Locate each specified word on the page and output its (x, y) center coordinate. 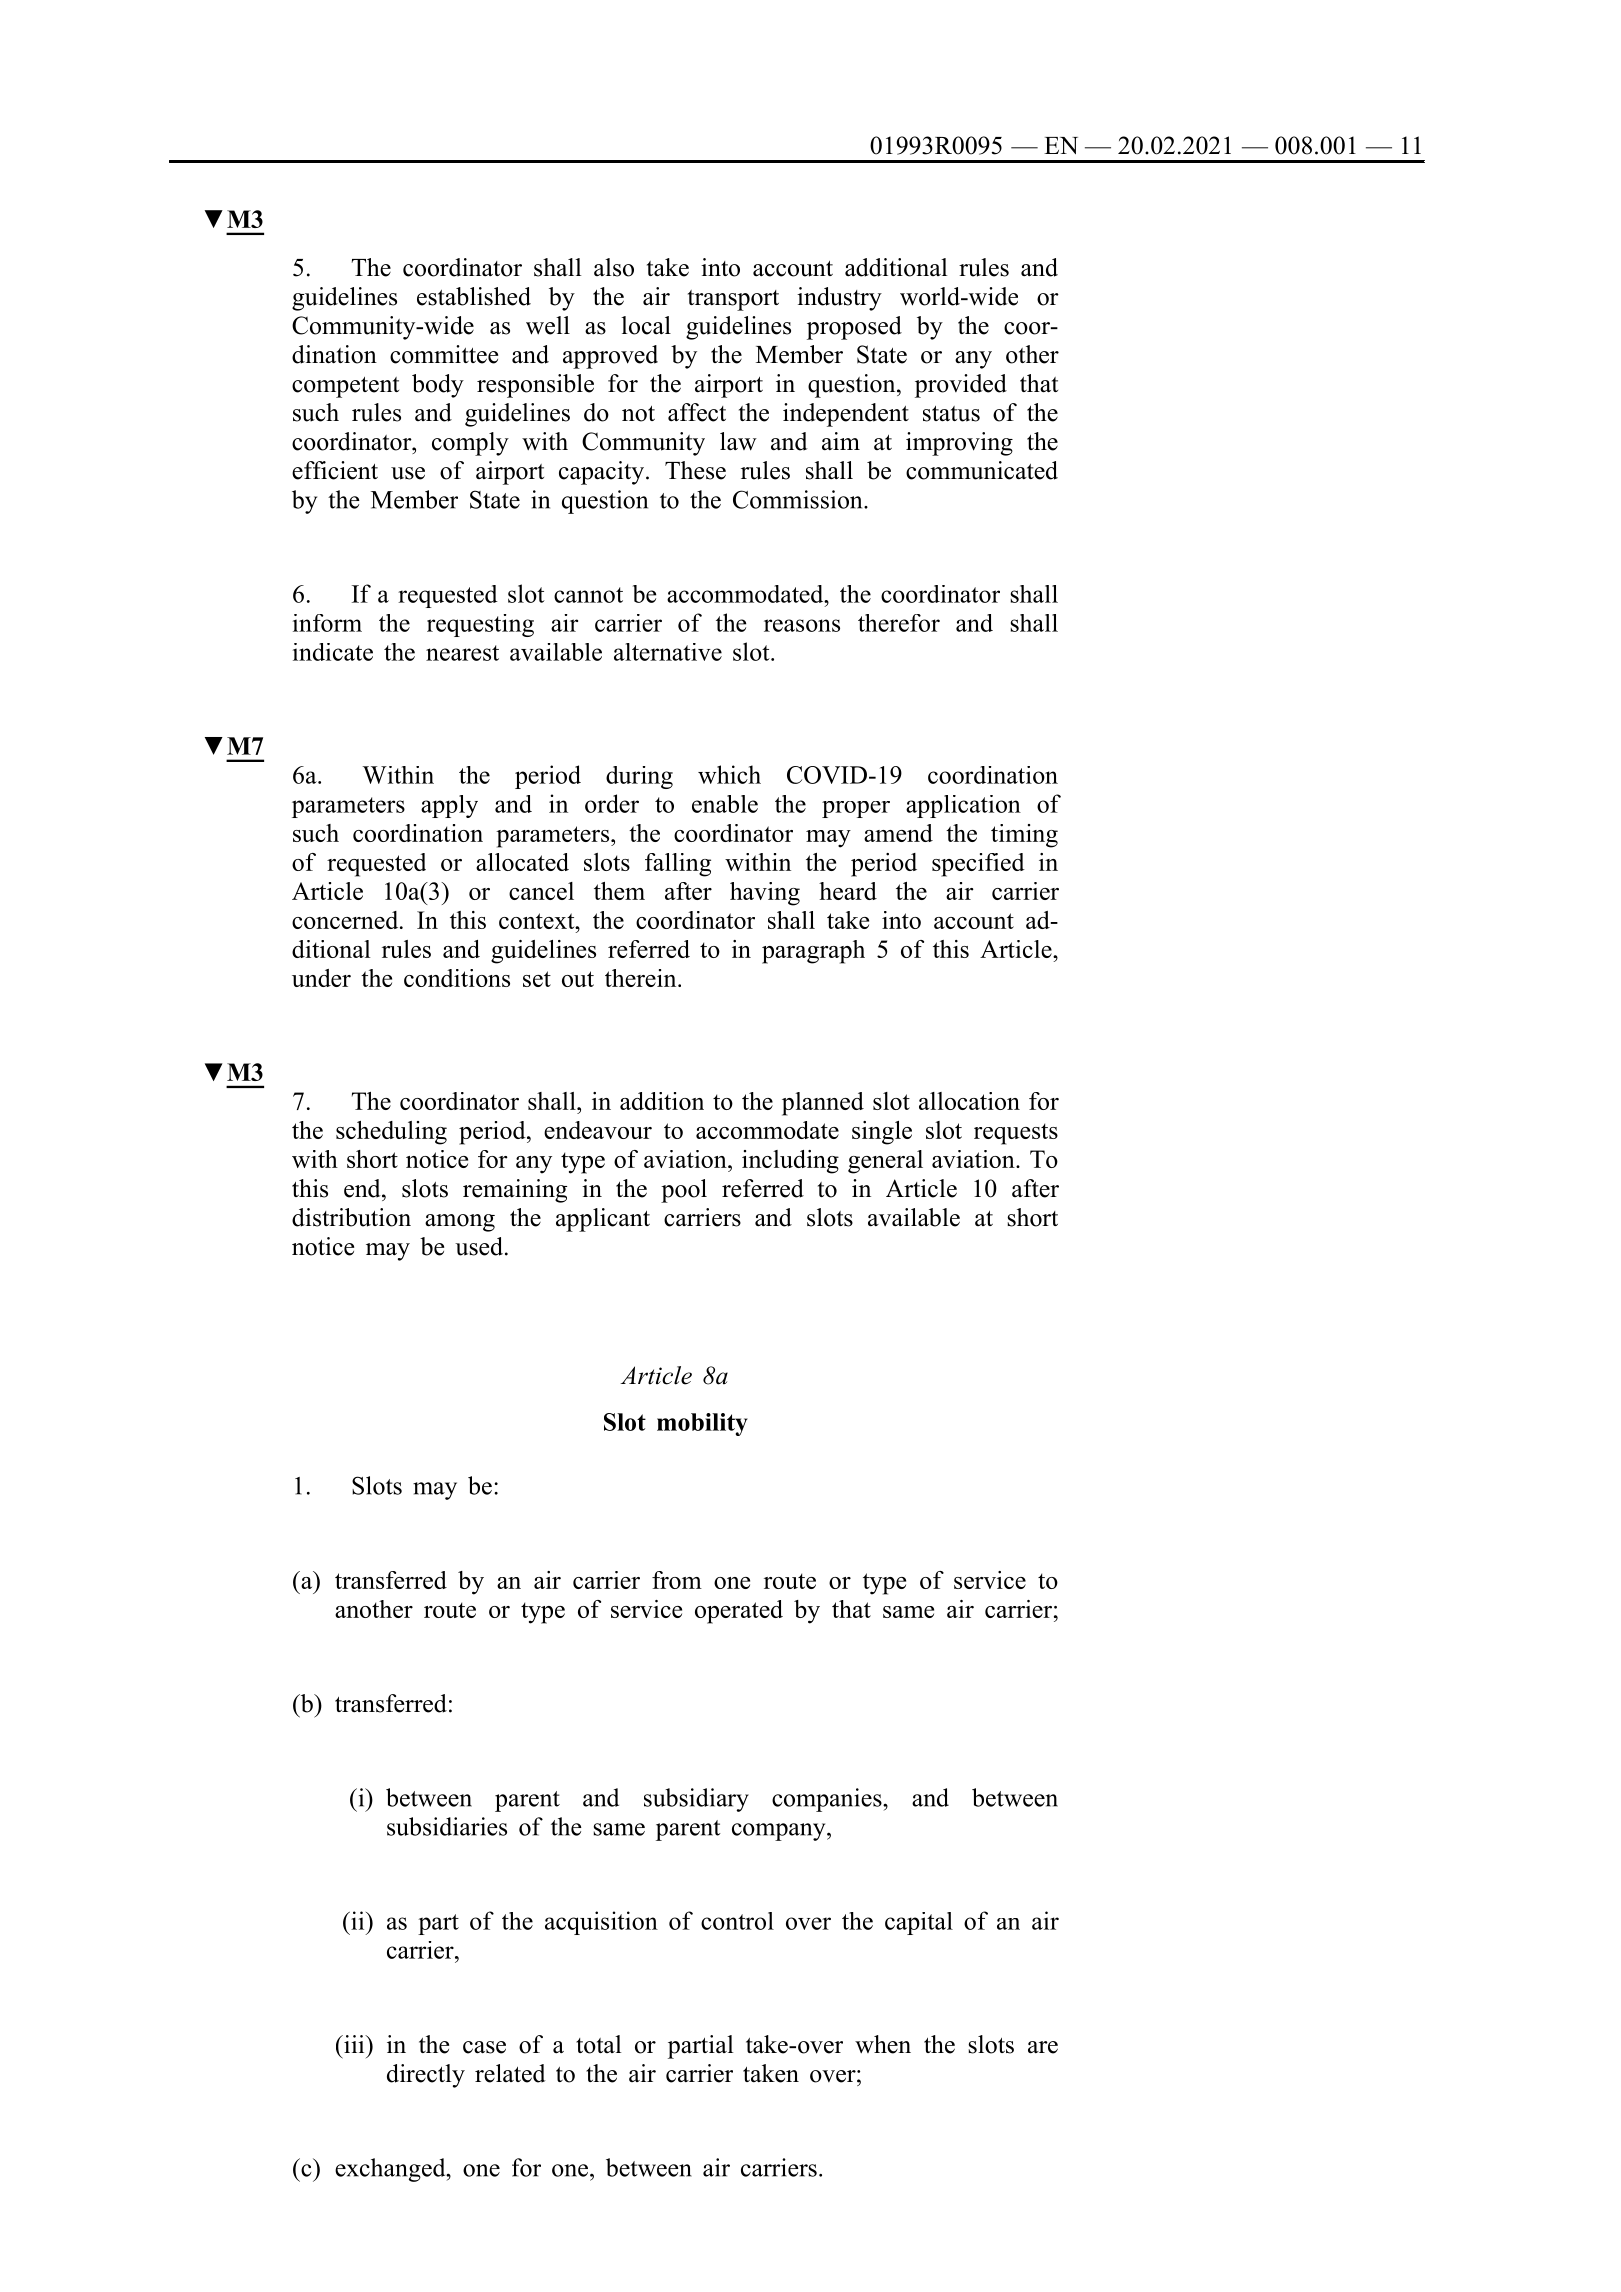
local (646, 325)
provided (961, 386)
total (598, 2044)
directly (426, 2076)
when (883, 2044)
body (438, 386)
